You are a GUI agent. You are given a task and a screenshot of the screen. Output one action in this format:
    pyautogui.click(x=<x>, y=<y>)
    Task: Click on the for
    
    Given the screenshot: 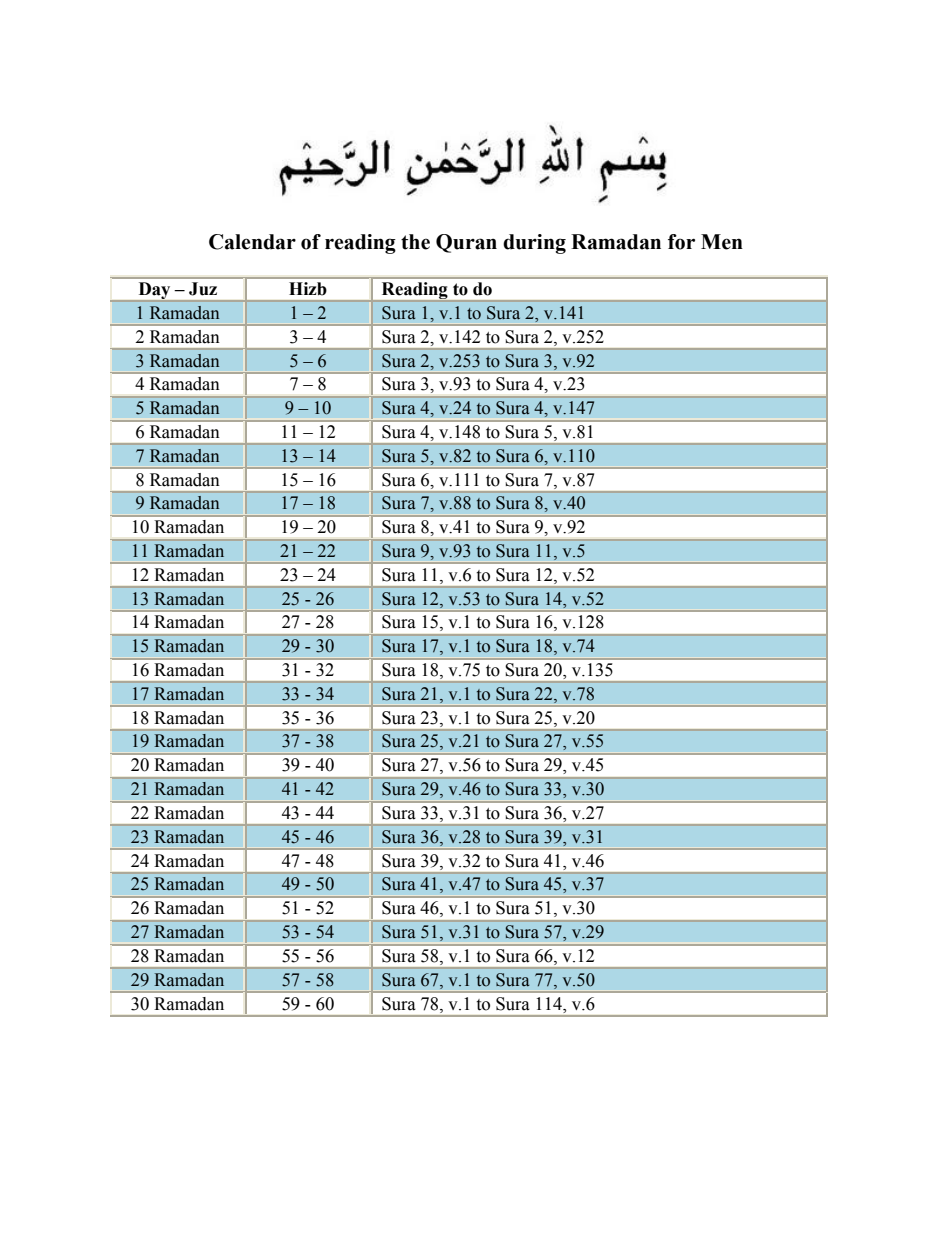 What is the action you would take?
    pyautogui.click(x=681, y=242)
